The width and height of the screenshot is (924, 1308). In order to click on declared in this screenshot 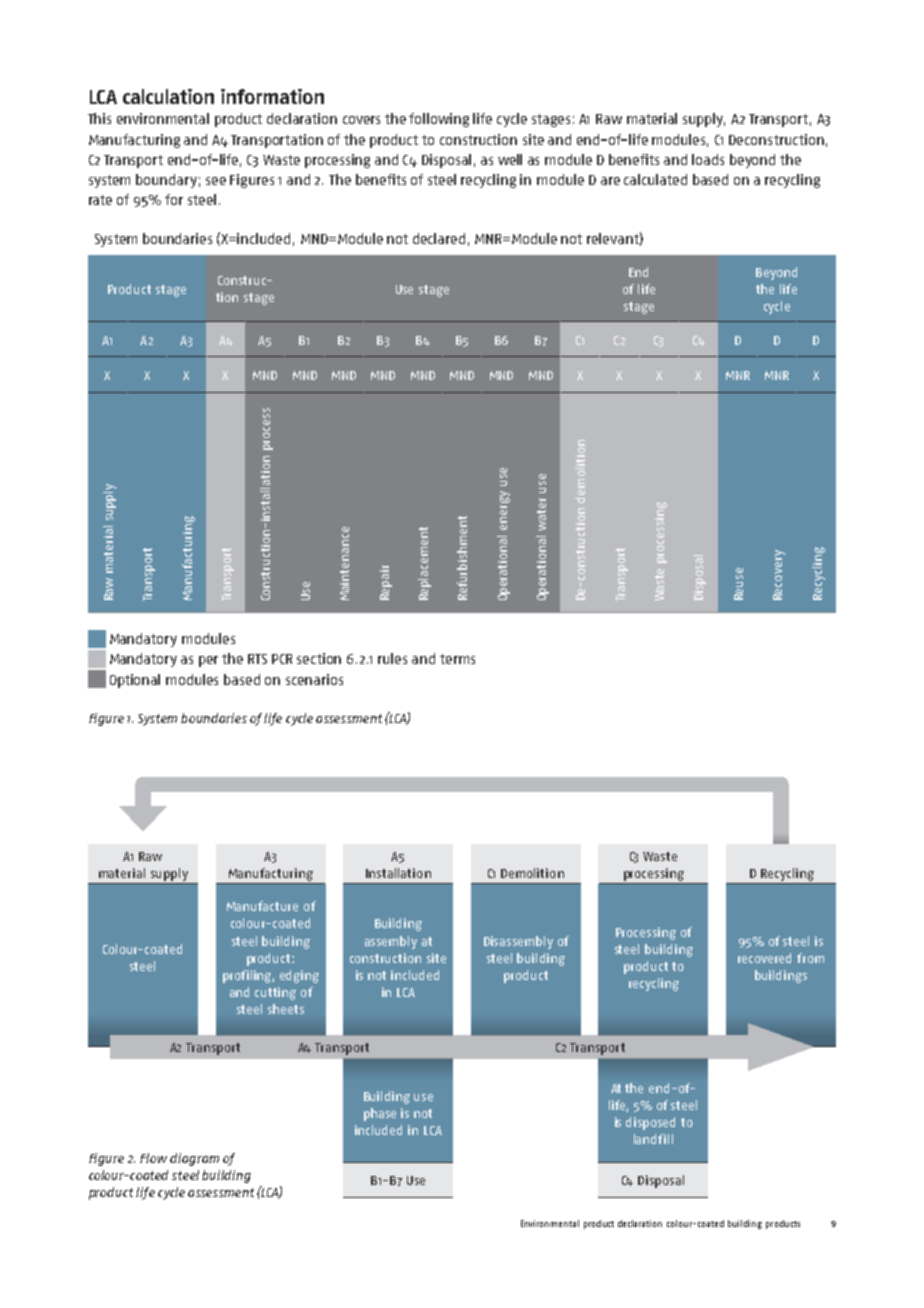, I will do `click(439, 238)`.
